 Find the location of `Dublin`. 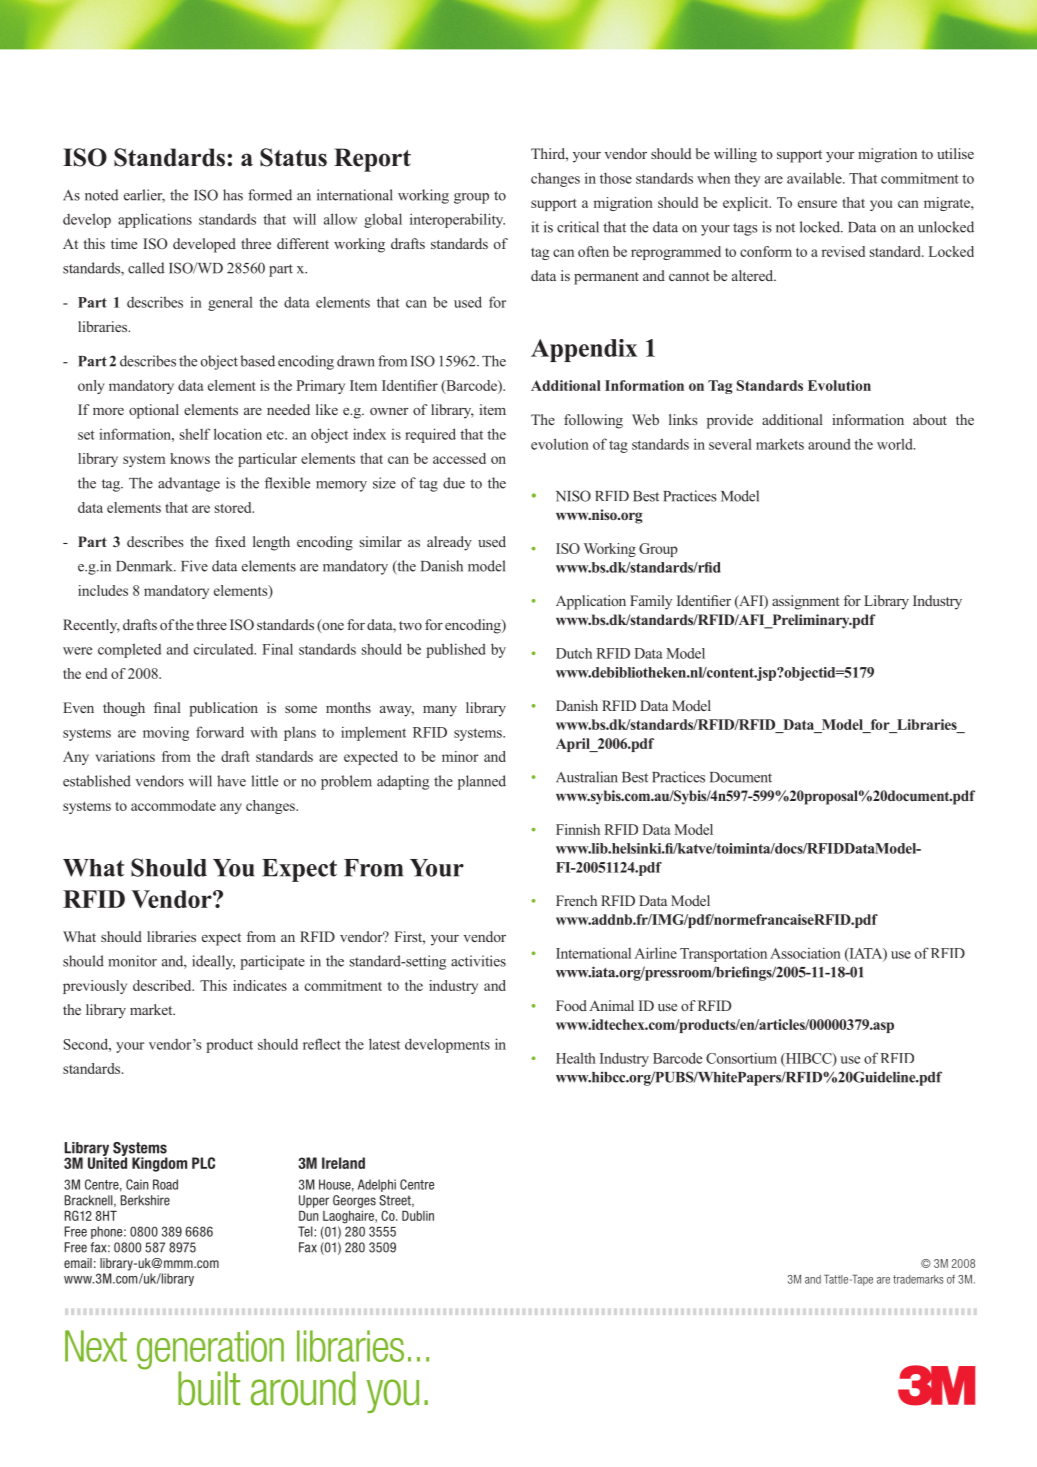

Dublin is located at coordinates (418, 1216).
